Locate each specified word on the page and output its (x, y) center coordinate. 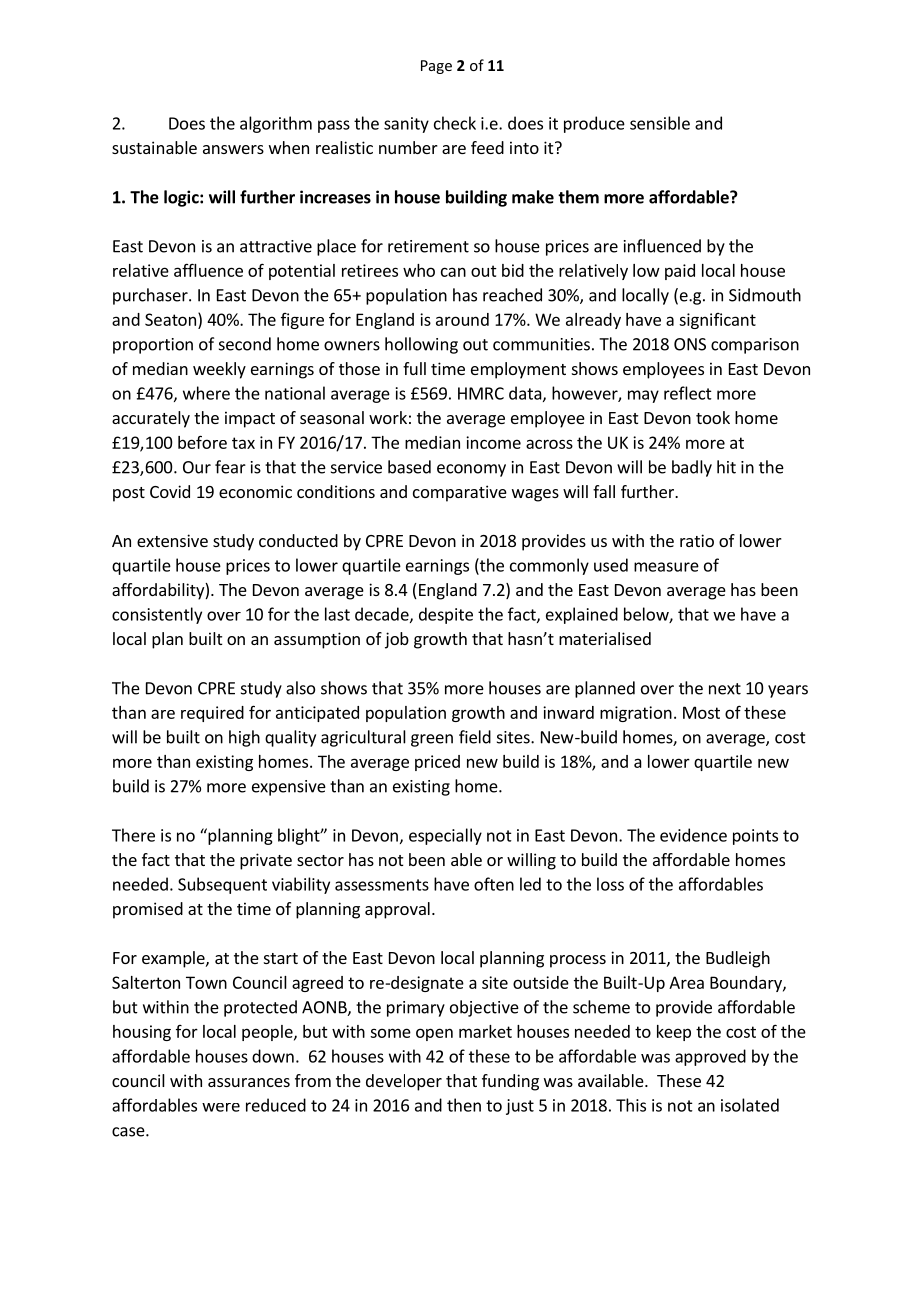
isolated (750, 1105)
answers (233, 149)
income (493, 442)
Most (701, 712)
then (464, 1105)
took (713, 417)
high (244, 738)
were (221, 1107)
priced (437, 763)
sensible (660, 123)
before (202, 442)
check (455, 123)
